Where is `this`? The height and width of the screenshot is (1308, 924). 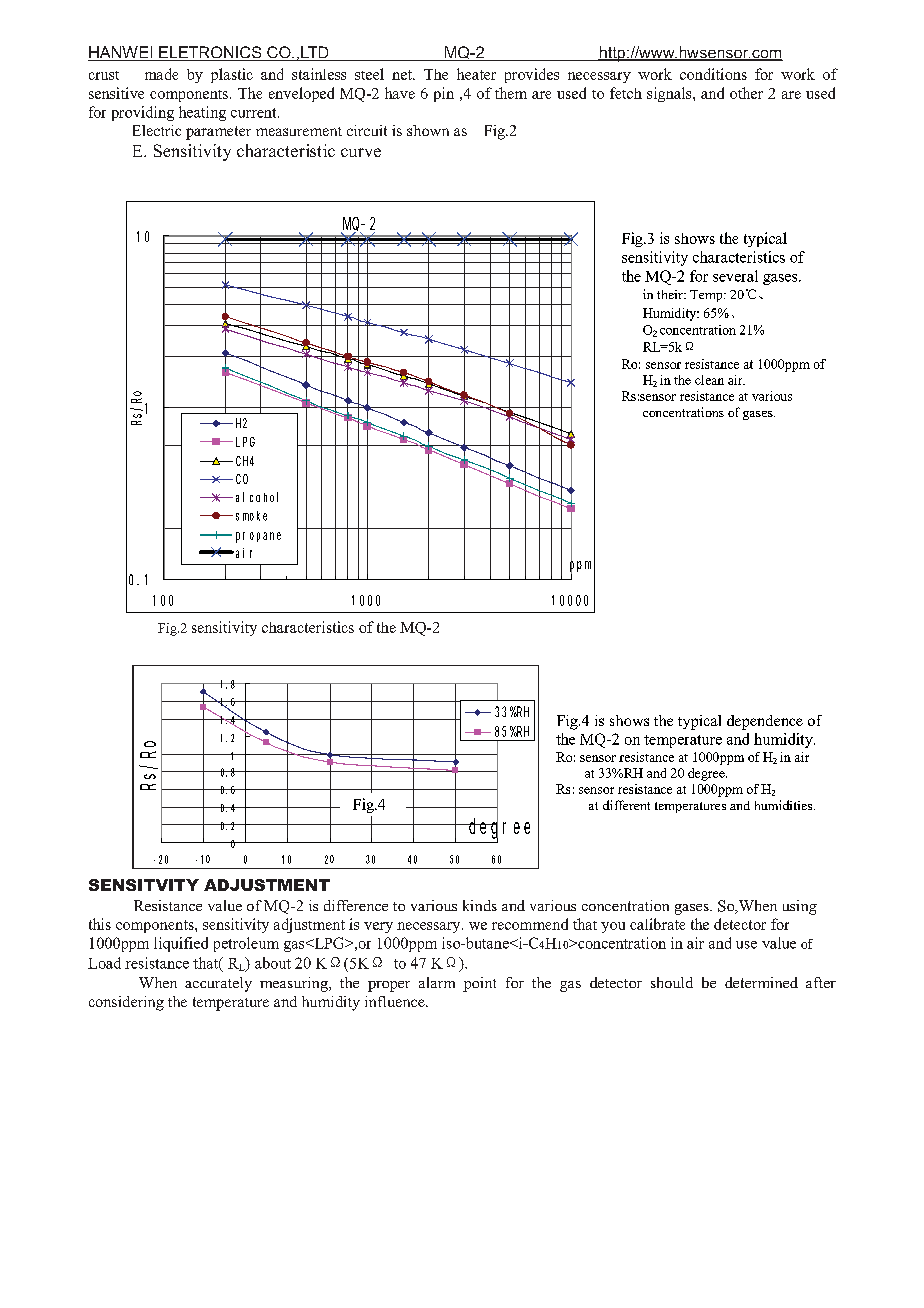 this is located at coordinates (100, 924).
